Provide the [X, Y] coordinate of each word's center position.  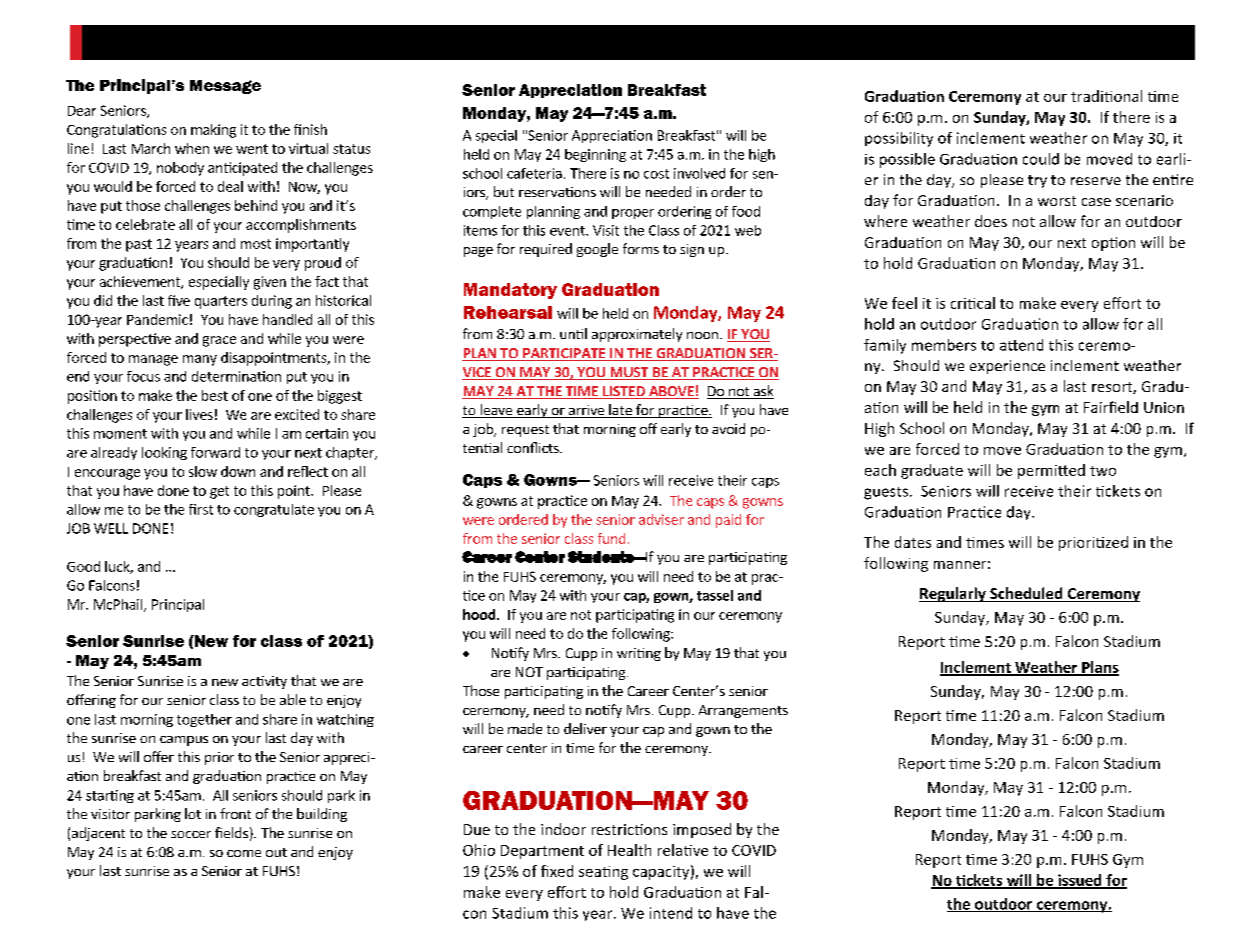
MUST [629, 373]
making [213, 131]
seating [603, 873]
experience [1007, 367]
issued [1080, 881]
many [200, 360]
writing [639, 654]
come [244, 853]
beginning [595, 155]
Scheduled [1026, 594]
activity [264, 682]
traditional [1106, 96]
